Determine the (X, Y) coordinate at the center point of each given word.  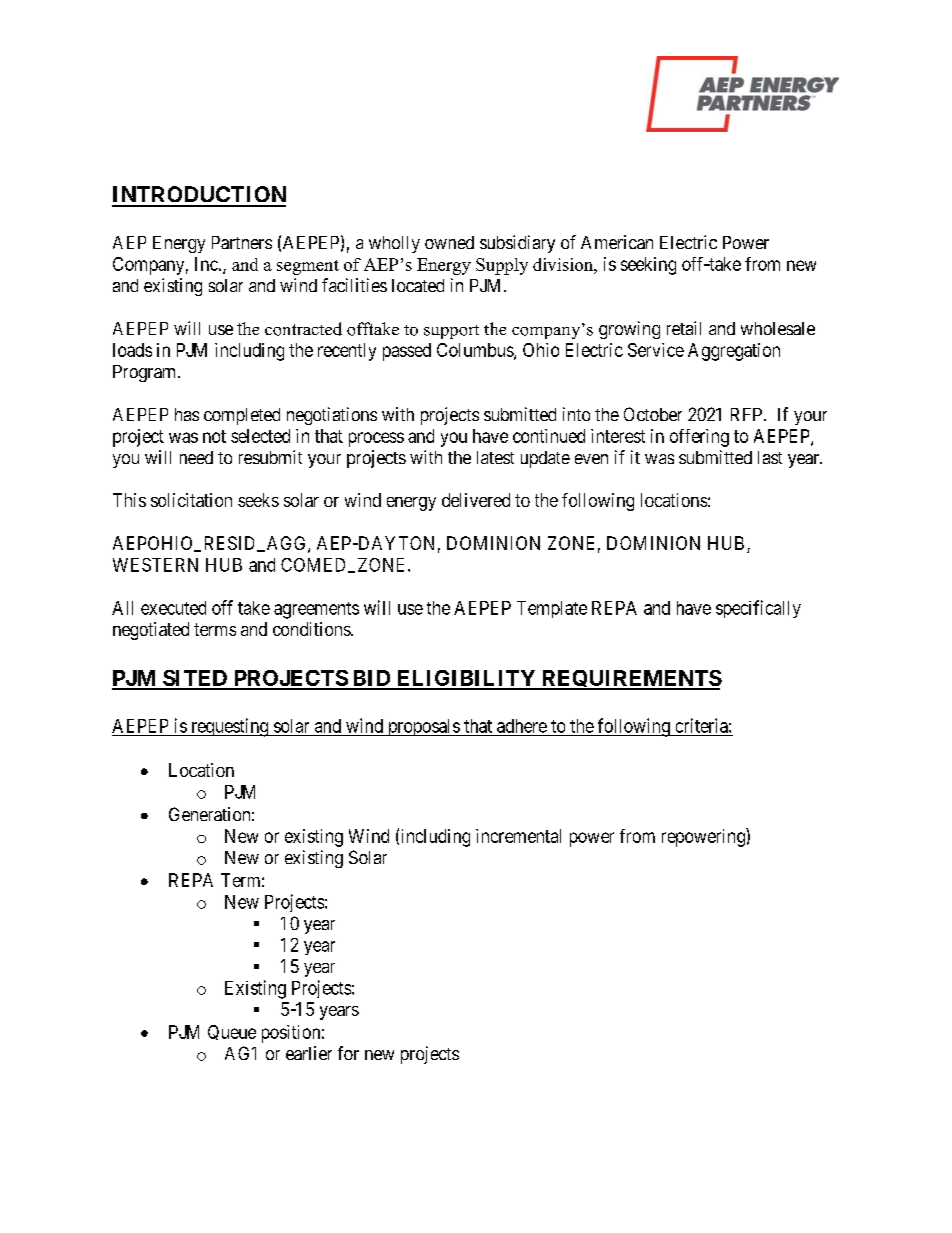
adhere (522, 726)
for (348, 1053)
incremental (518, 836)
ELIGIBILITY (466, 679)
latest (495, 457)
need (196, 457)
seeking (648, 266)
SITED (195, 679)
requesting (230, 727)
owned (449, 242)
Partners (242, 242)
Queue (232, 1032)
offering (699, 438)
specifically (758, 609)
